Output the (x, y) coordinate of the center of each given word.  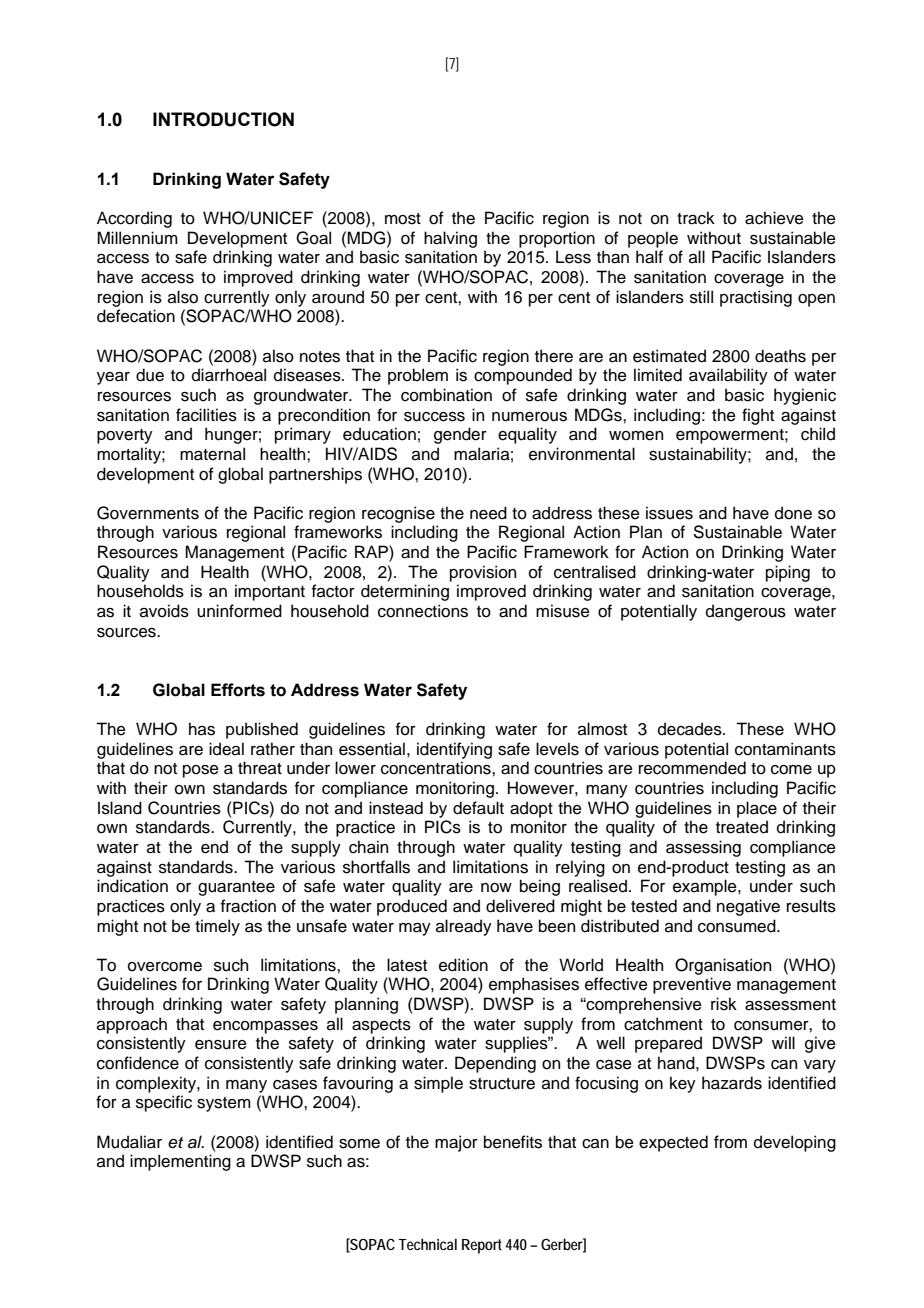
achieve (774, 218)
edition (463, 965)
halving (450, 239)
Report (484, 1246)
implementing (180, 1162)
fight (758, 416)
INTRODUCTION (223, 119)
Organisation (723, 966)
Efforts (238, 690)
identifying (454, 750)
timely (217, 927)
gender (460, 435)
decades (691, 729)
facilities (206, 415)
